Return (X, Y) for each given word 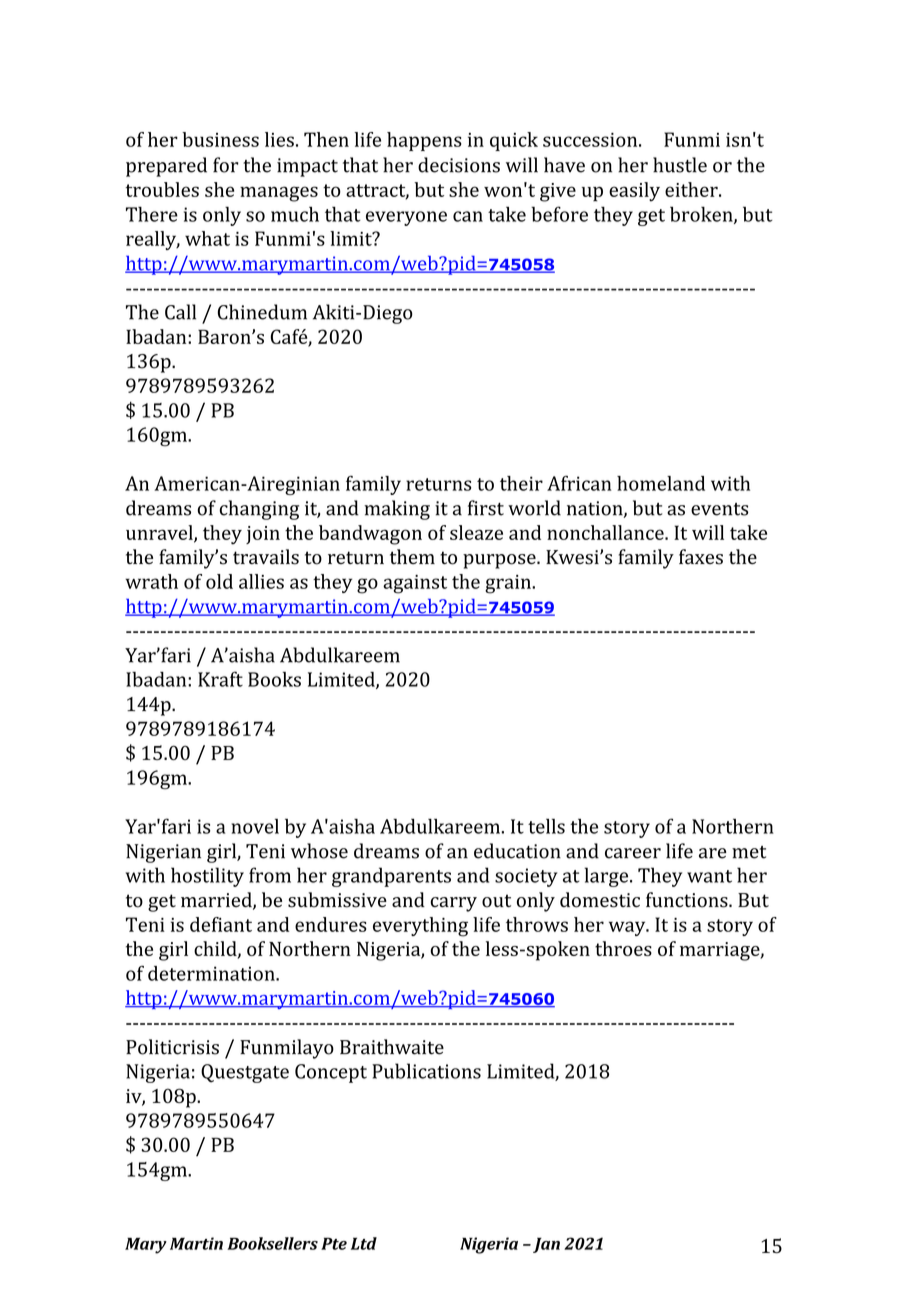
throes (623, 948)
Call (180, 312)
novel (255, 826)
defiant (221, 924)
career (633, 853)
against (415, 584)
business (220, 139)
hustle (680, 165)
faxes (701, 557)
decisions (459, 165)
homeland (661, 483)
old (219, 581)
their (521, 483)
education (517, 851)
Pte (334, 1243)
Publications (426, 1071)
